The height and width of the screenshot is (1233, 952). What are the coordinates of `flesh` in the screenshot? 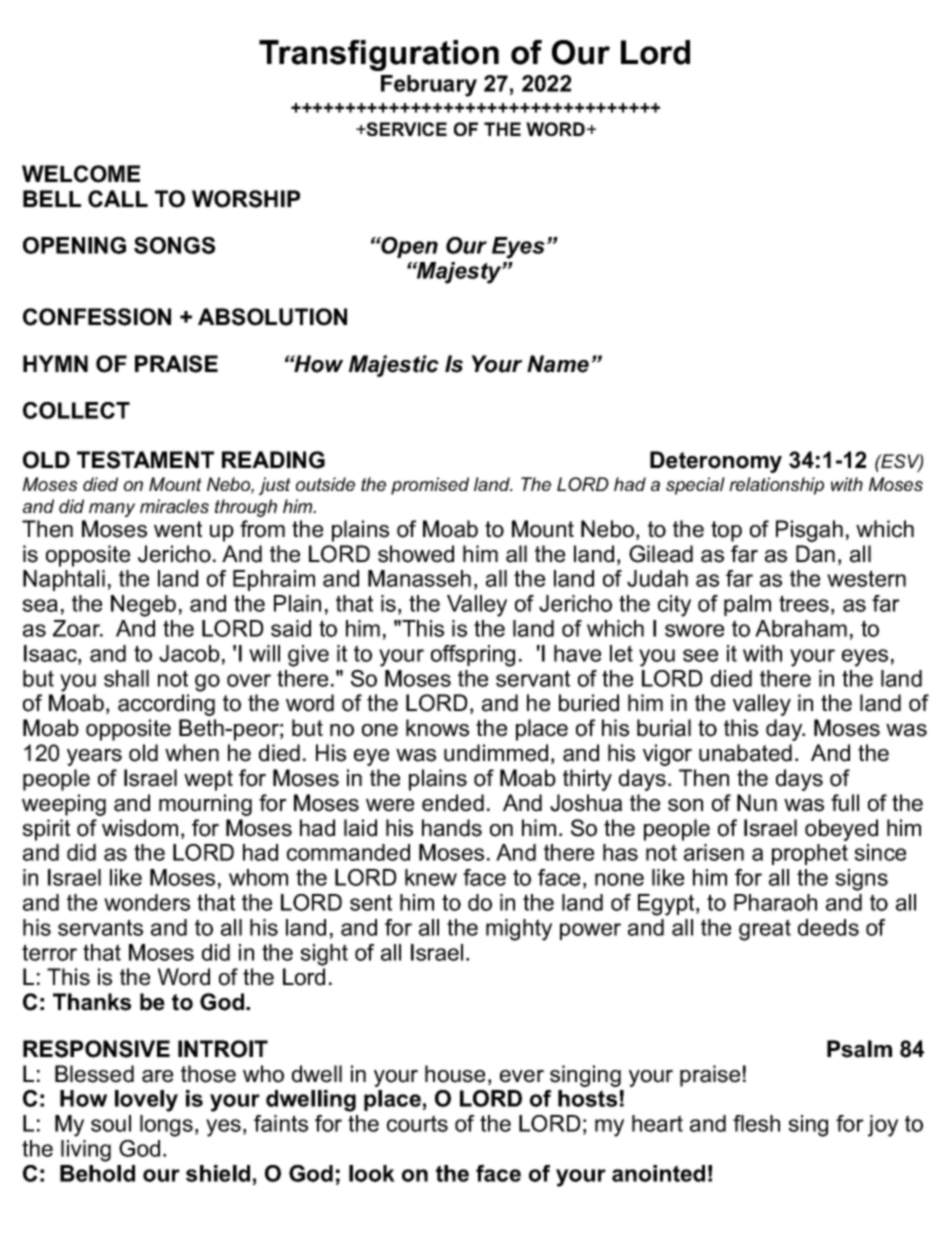 It's located at (756, 1123).
